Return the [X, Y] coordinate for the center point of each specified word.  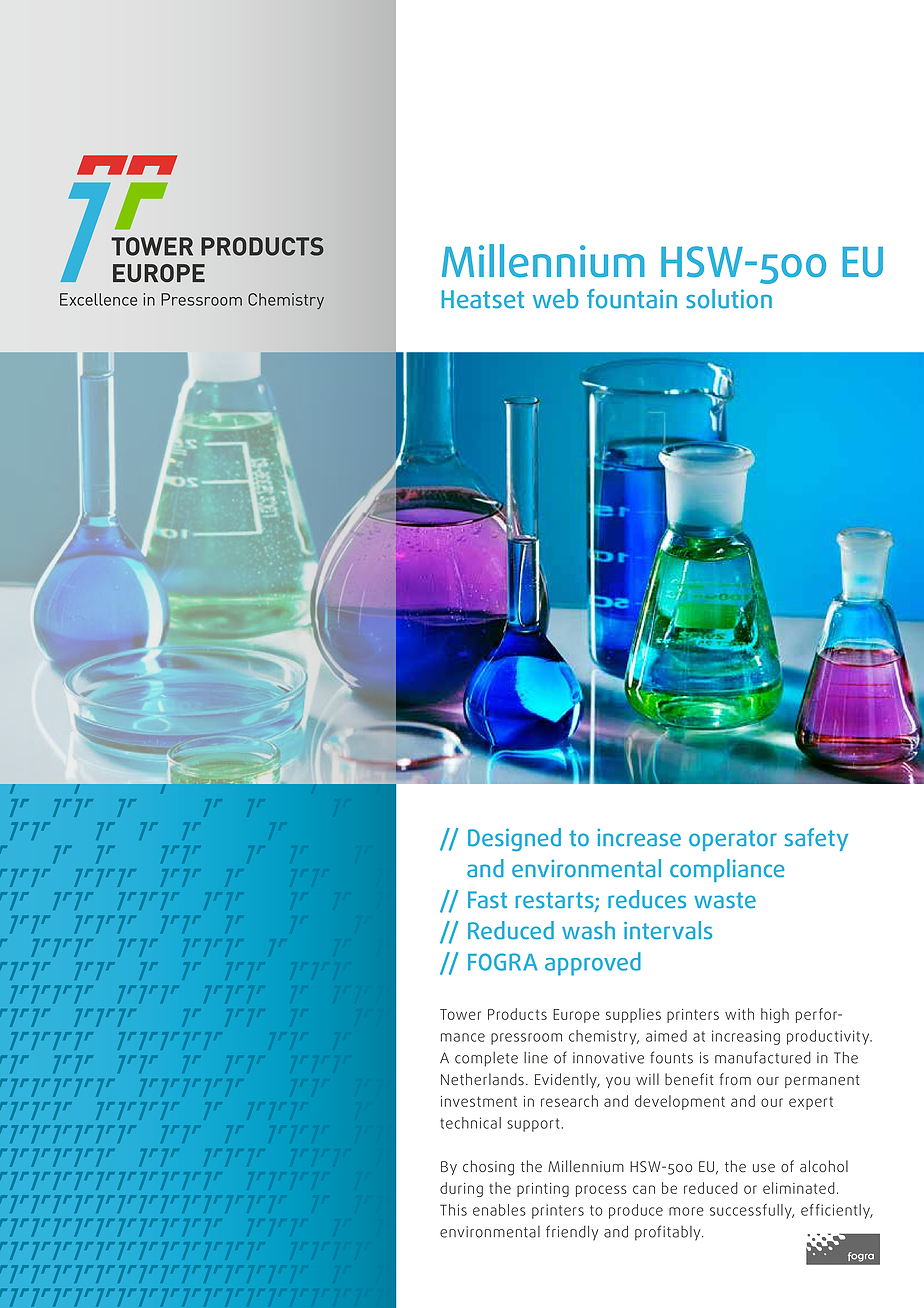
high [775, 1015]
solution [729, 299]
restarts [555, 901]
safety [816, 839]
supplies [633, 1015]
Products [517, 1014]
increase [639, 838]
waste [725, 900]
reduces [647, 899]
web [556, 299]
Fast [487, 900]
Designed [514, 840]
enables [499, 1210]
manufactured [763, 1057]
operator [733, 840]
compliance [727, 870]
